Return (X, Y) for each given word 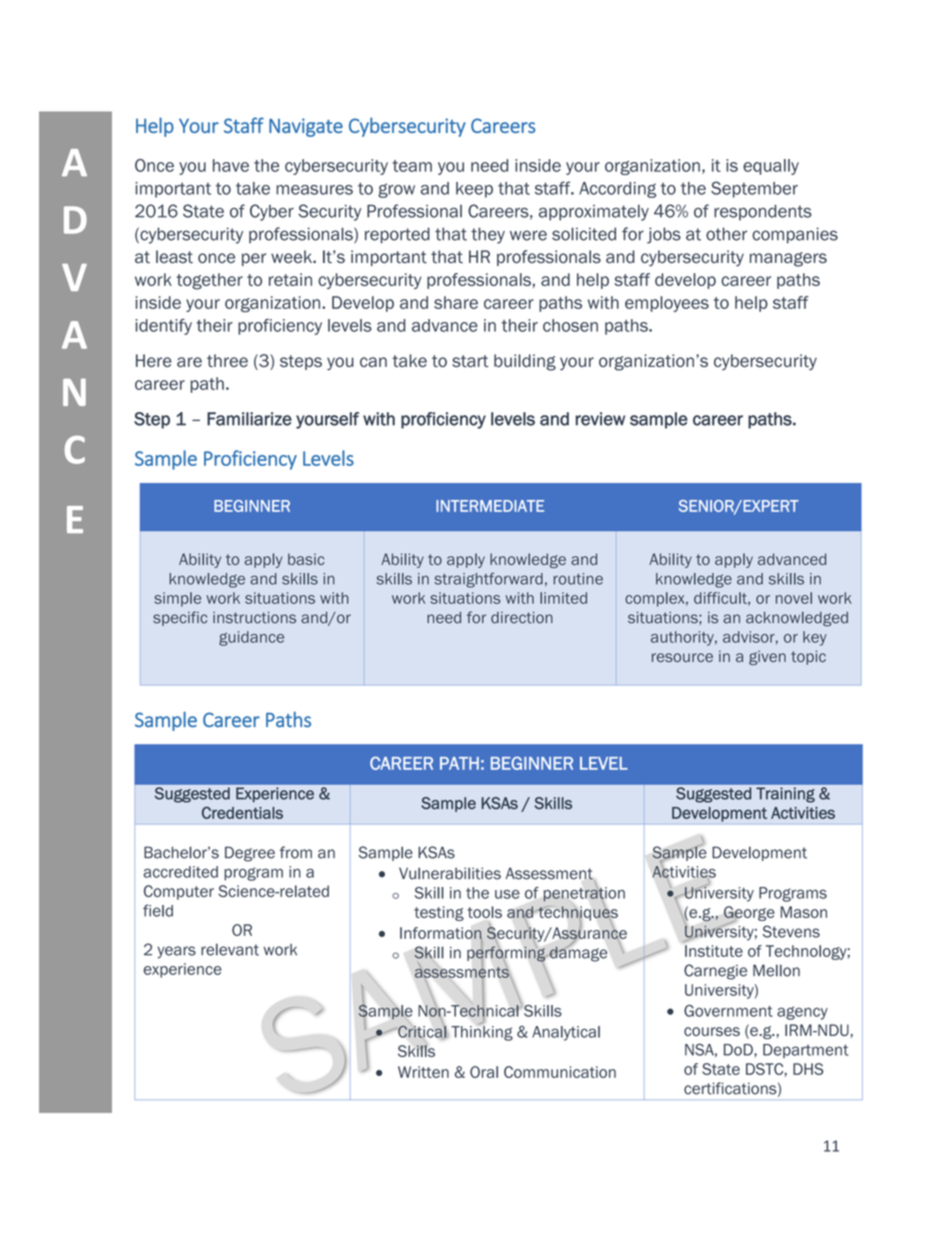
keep (474, 190)
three (227, 360)
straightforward (488, 580)
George (749, 914)
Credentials (242, 812)
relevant (230, 949)
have (231, 165)
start (470, 361)
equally (771, 167)
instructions (254, 618)
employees (667, 304)
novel (794, 598)
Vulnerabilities (450, 873)
